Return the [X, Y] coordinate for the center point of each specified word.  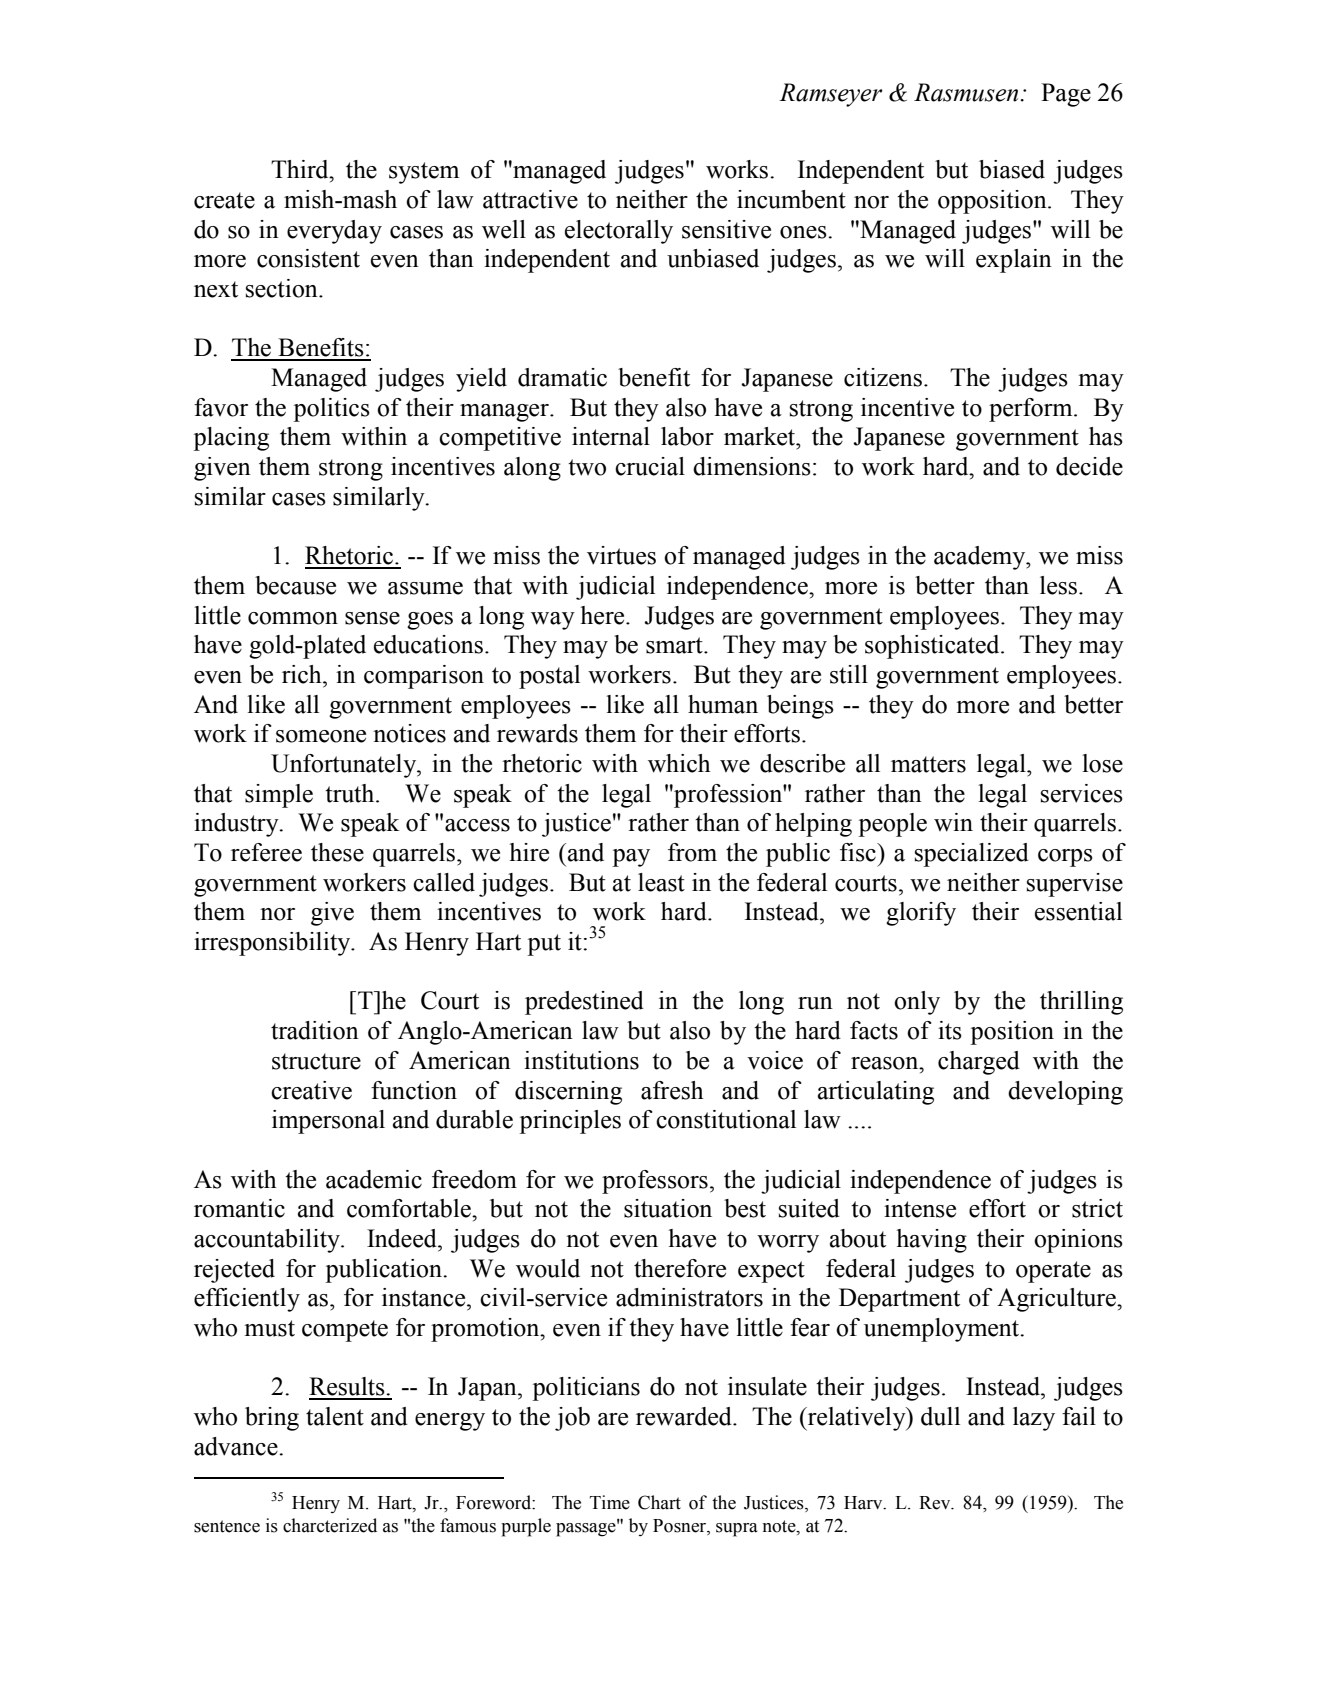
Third [301, 169]
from [692, 852]
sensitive [726, 229]
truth [351, 793]
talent [335, 1416]
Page [1066, 95]
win [953, 822]
